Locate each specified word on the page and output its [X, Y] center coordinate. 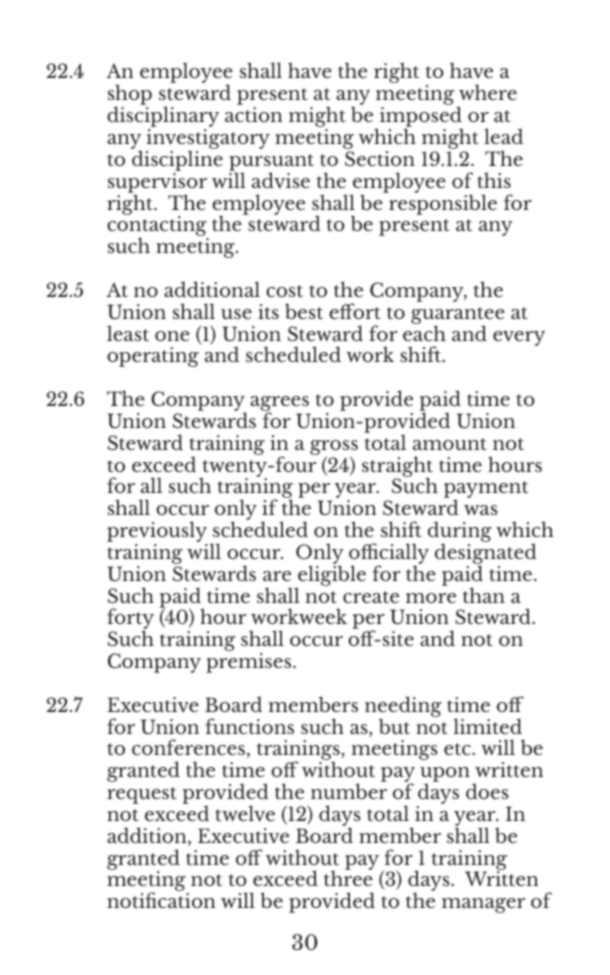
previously [158, 533]
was [481, 510]
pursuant [271, 163]
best [304, 311]
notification [161, 900]
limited [487, 726]
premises [250, 663]
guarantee [458, 316]
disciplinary [163, 118]
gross [334, 449]
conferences [188, 747]
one [172, 336]
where [488, 92]
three [348, 877]
